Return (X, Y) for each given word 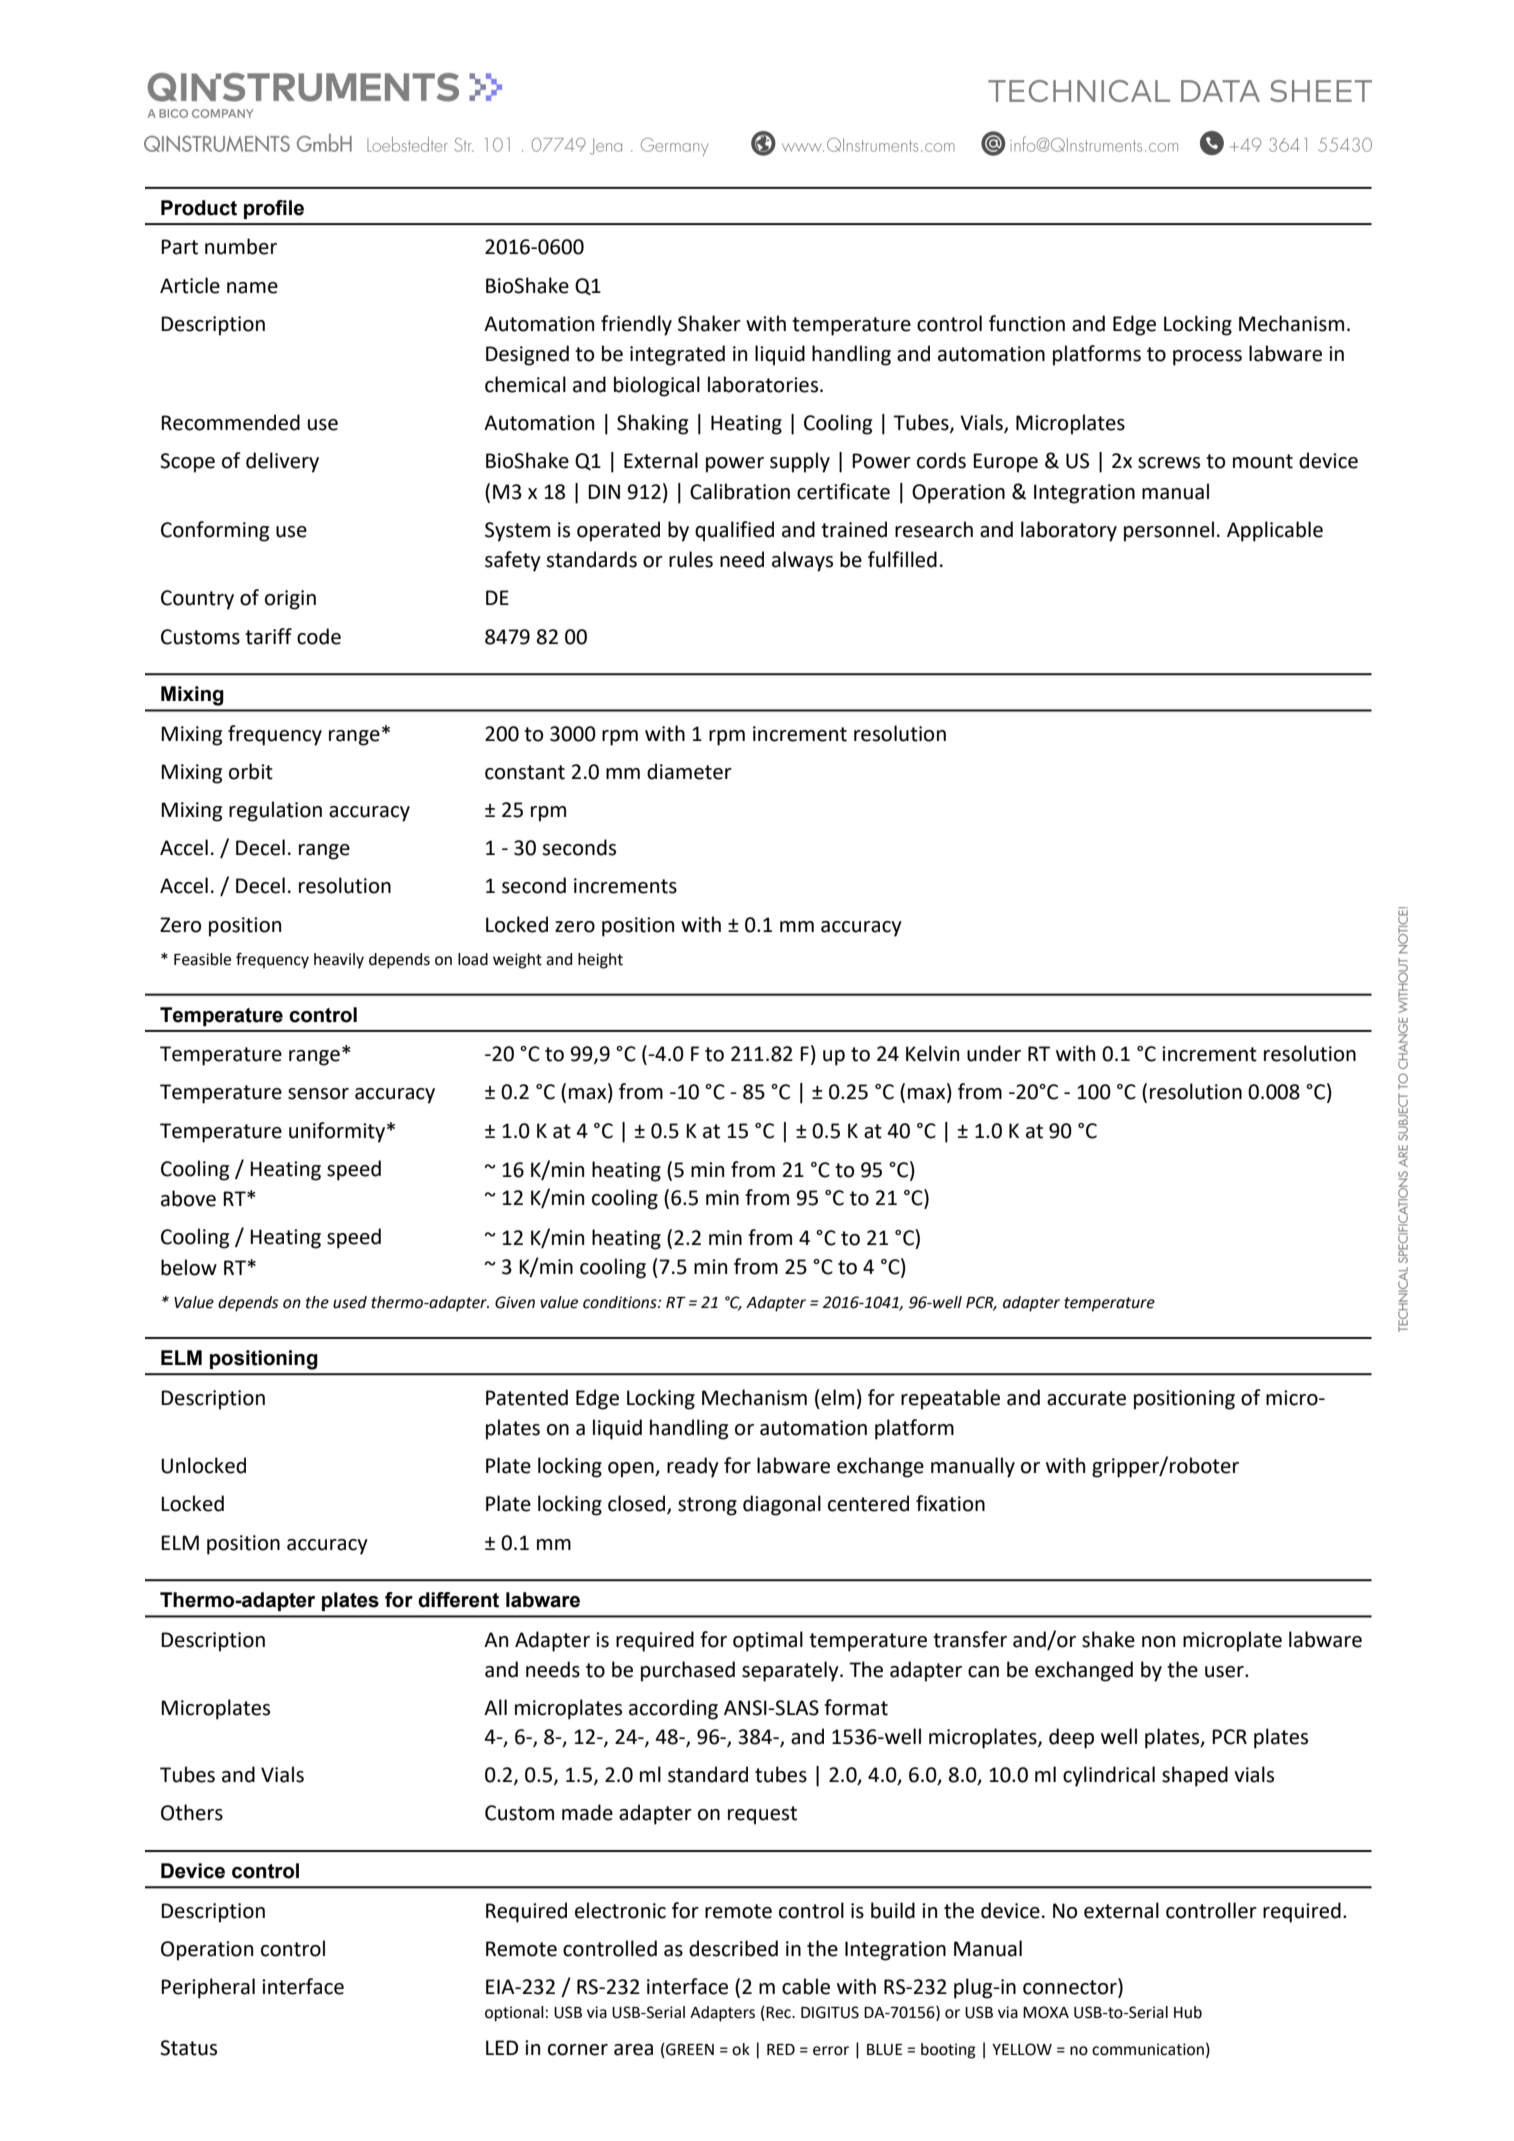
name (252, 288)
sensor (318, 1094)
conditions (621, 1302)
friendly (636, 325)
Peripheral (208, 1988)
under (994, 1053)
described (733, 1948)
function (1027, 323)
